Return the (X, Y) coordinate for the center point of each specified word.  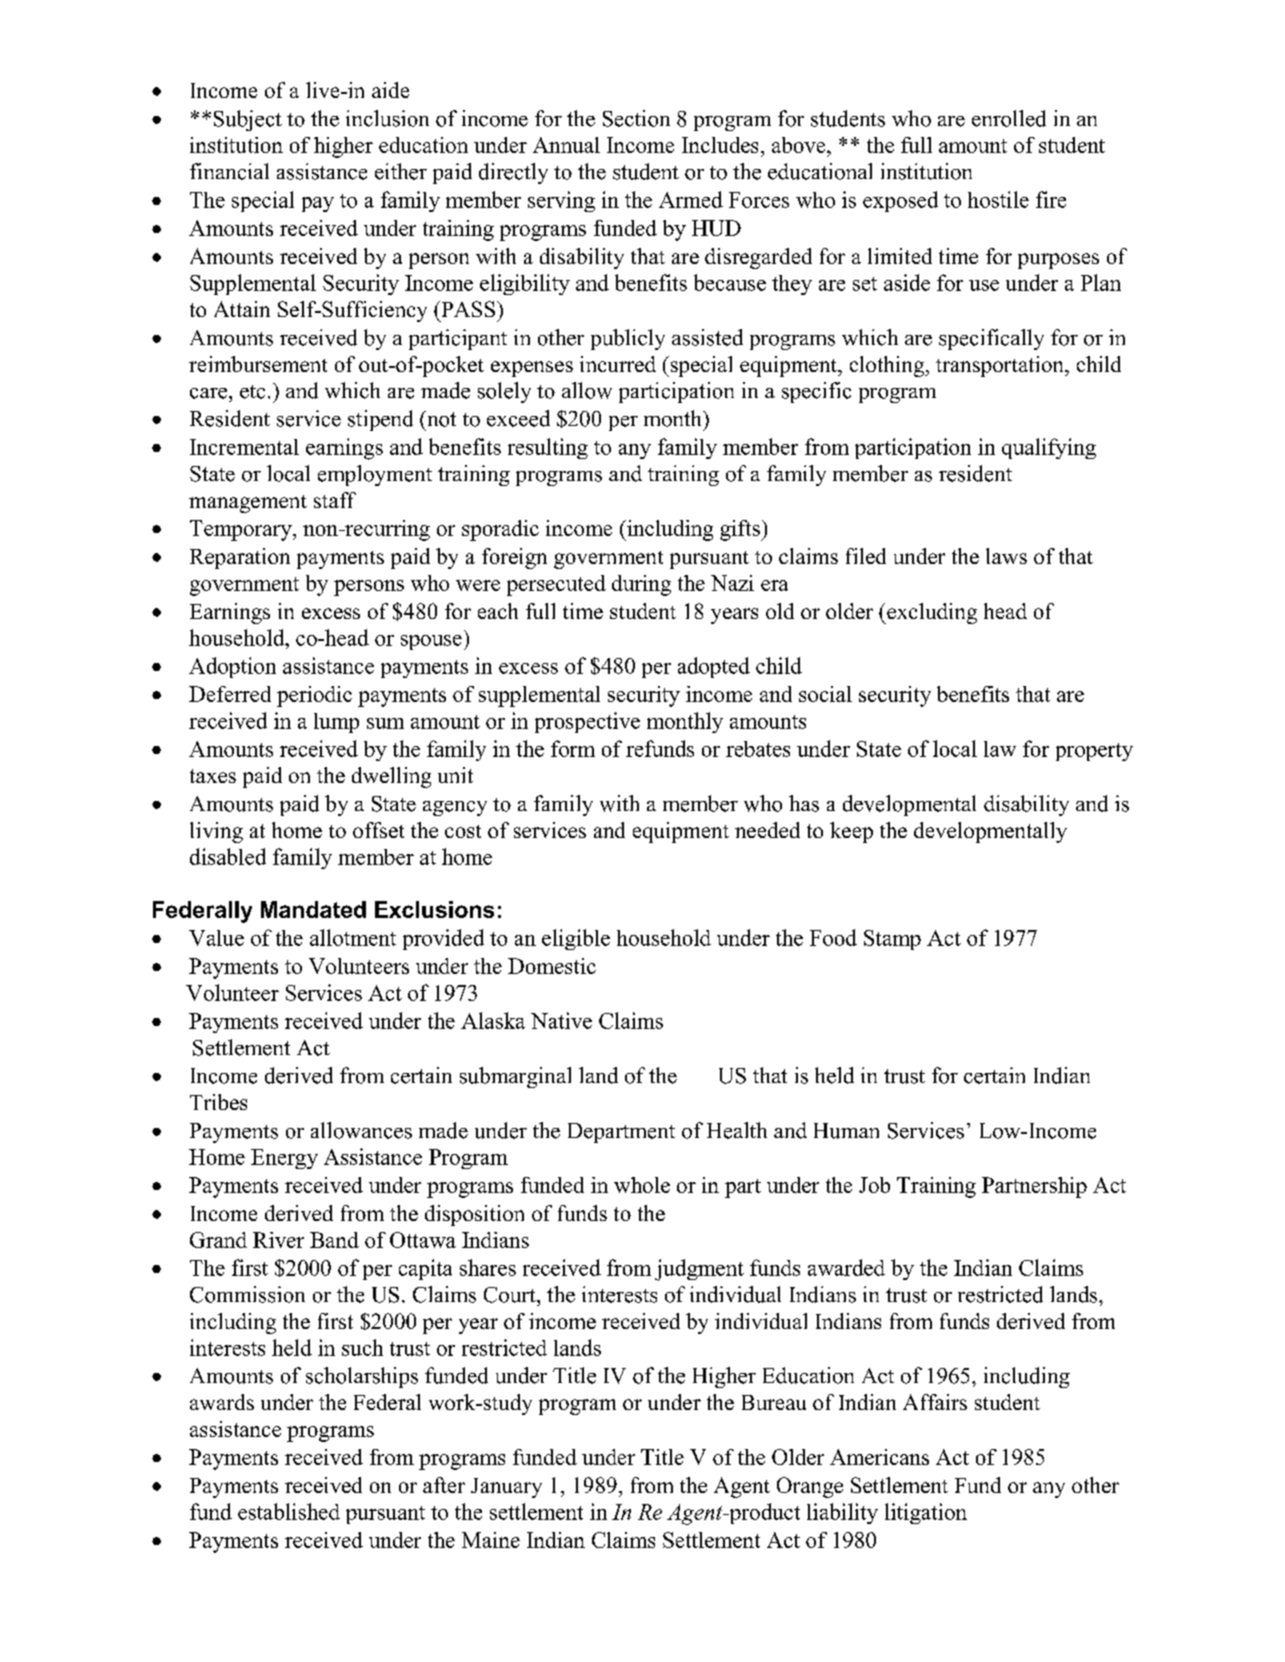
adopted (714, 667)
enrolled (1009, 118)
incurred (618, 364)
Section (636, 118)
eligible (576, 939)
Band (334, 1240)
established (289, 1511)
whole (642, 1185)
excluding (931, 613)
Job (874, 1185)
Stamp (892, 940)
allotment (353, 937)
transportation (1001, 366)
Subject (248, 120)
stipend (380, 420)
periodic (314, 696)
